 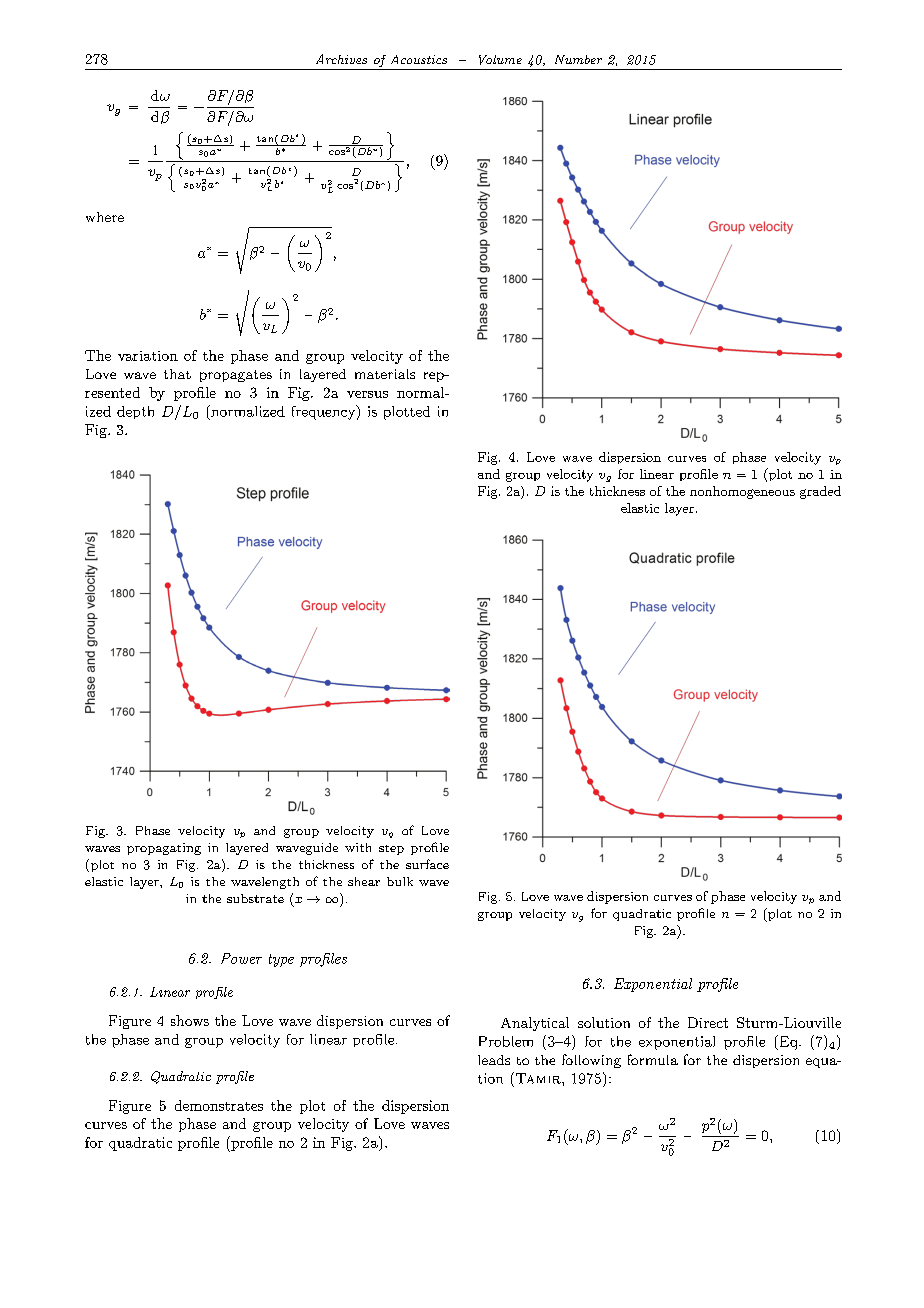 What do you see at coordinates (578, 59) in the screenshot?
I see `Number` at bounding box center [578, 59].
